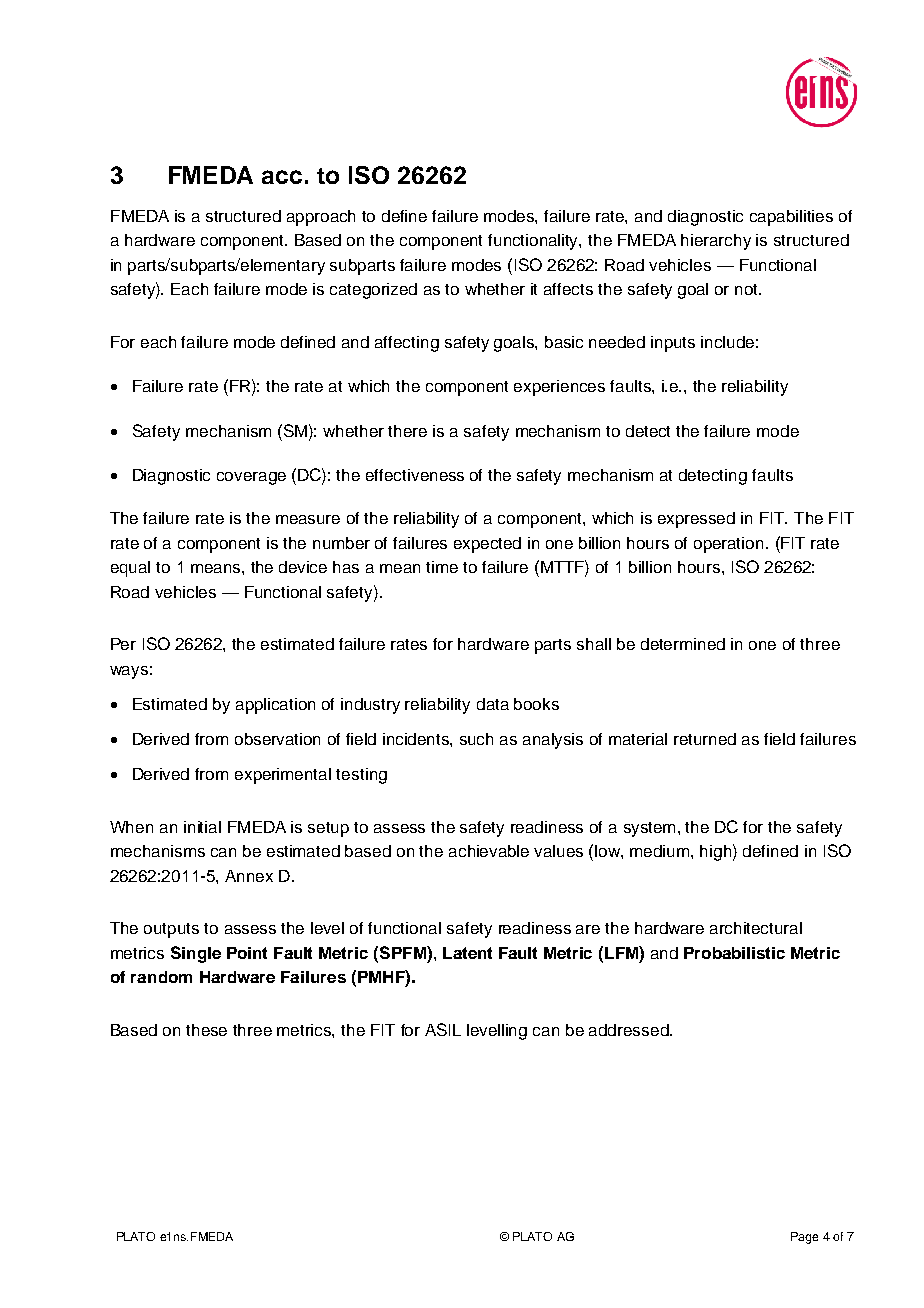  What do you see at coordinates (373, 291) in the document?
I see `categorized` at bounding box center [373, 291].
